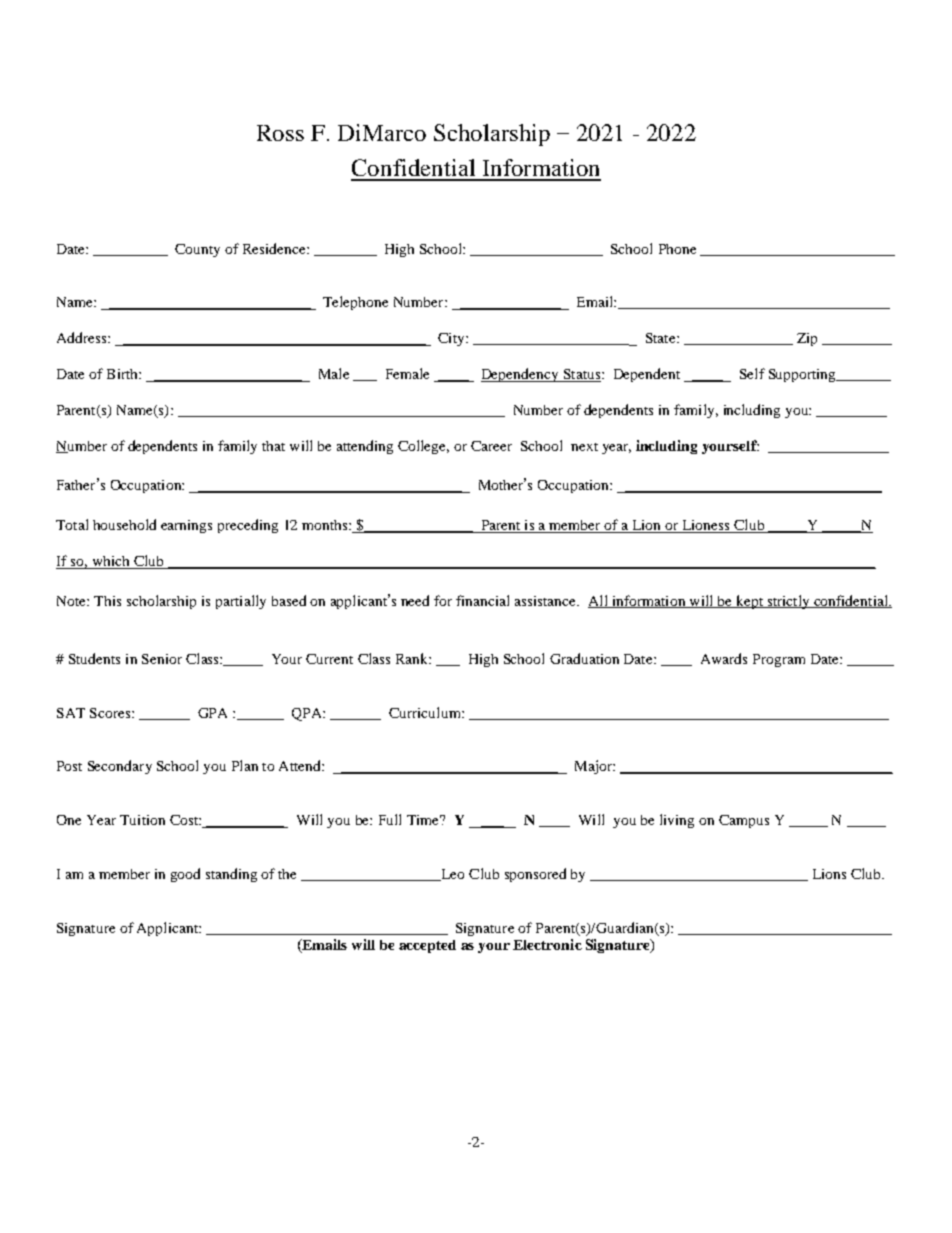 This image has width=952, height=1233. I want to click on County, so click(197, 250).
